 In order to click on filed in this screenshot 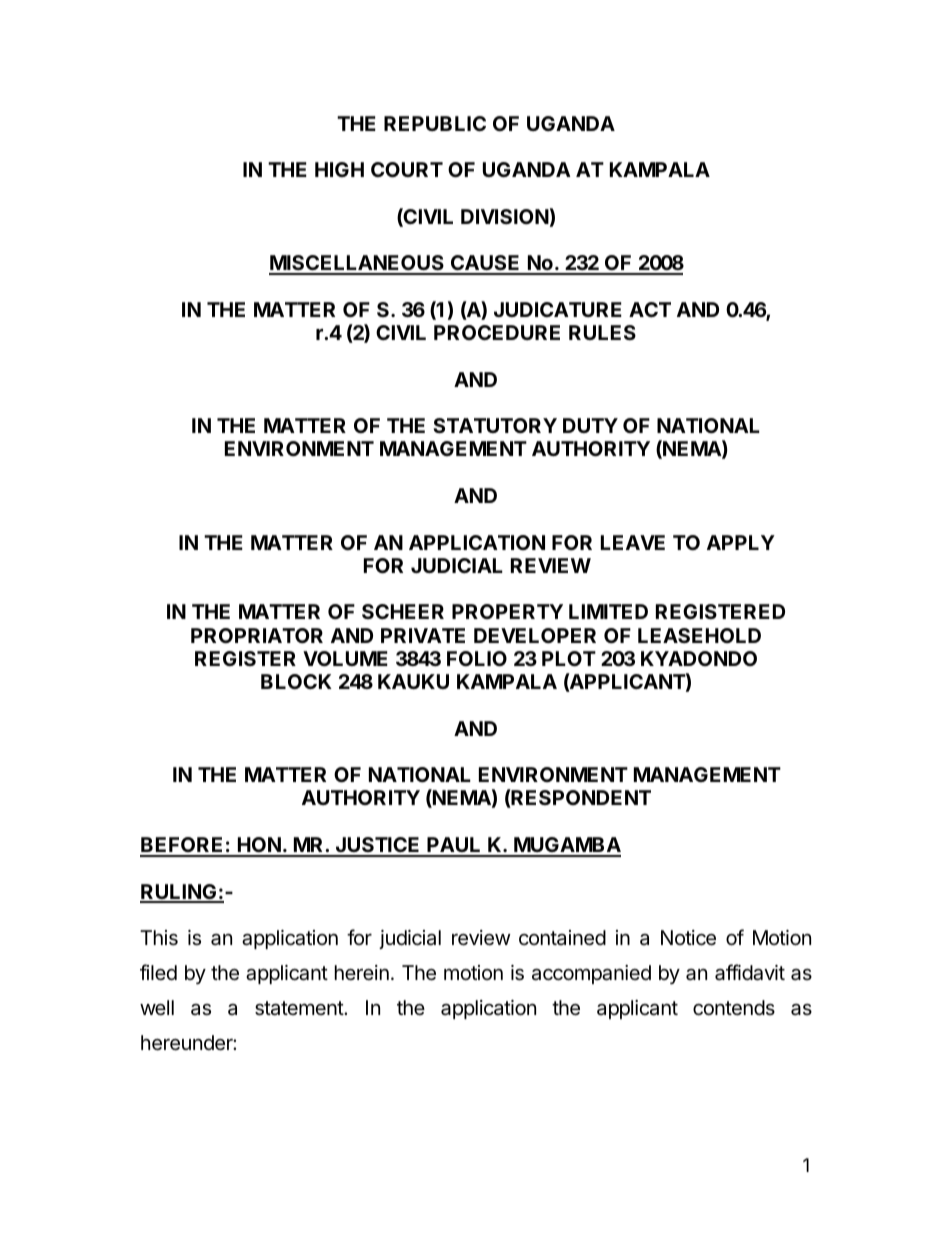, I will do `click(158, 972)`.
